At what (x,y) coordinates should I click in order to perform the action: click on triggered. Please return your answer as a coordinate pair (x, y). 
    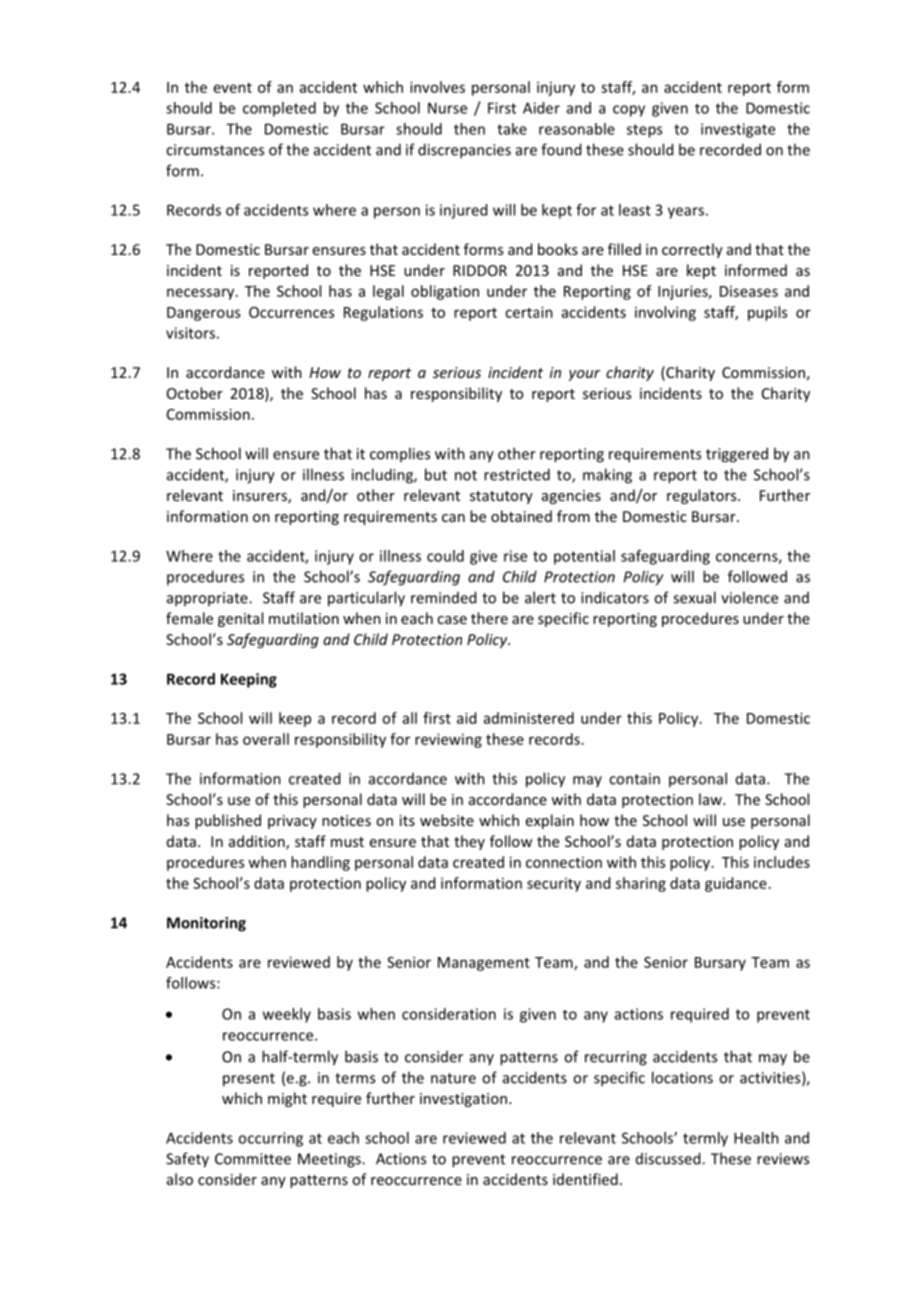
    Looking at the image, I should click on (737, 455).
